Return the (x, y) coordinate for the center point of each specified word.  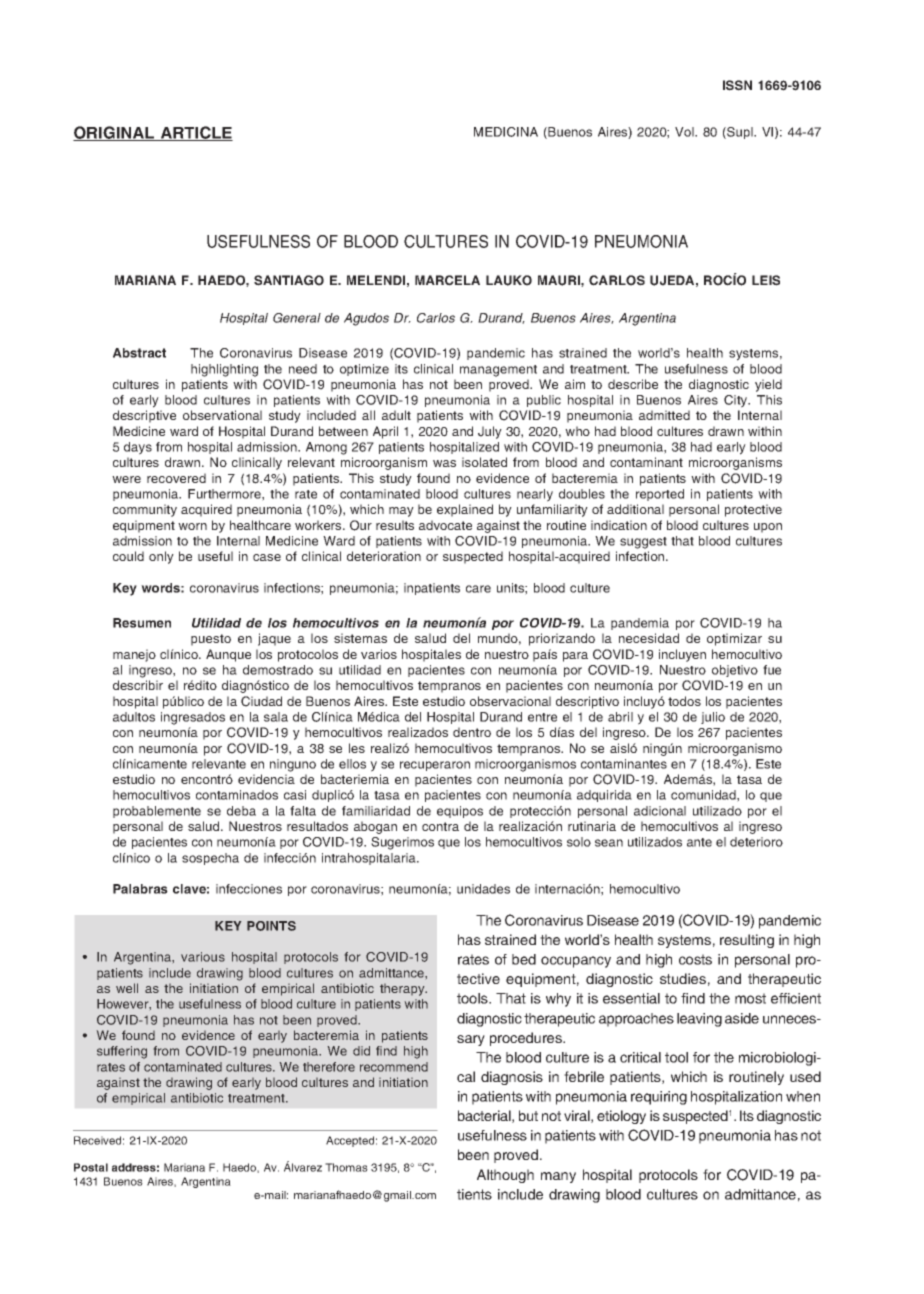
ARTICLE (196, 133)
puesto (211, 640)
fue (772, 670)
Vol (685, 132)
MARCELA (447, 280)
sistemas (360, 638)
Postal (91, 1167)
